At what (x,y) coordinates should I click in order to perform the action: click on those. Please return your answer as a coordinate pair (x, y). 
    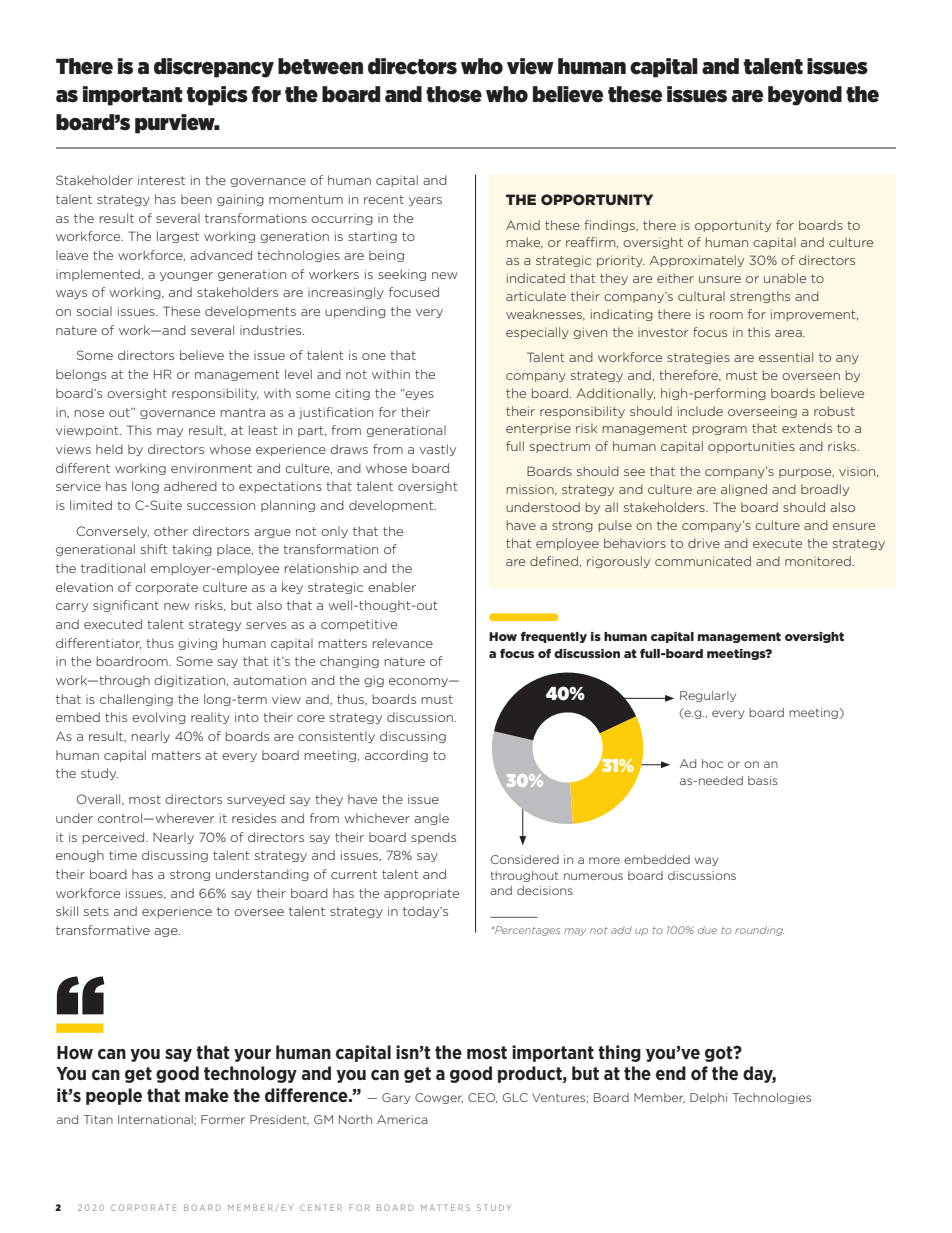
    Looking at the image, I should click on (454, 94).
